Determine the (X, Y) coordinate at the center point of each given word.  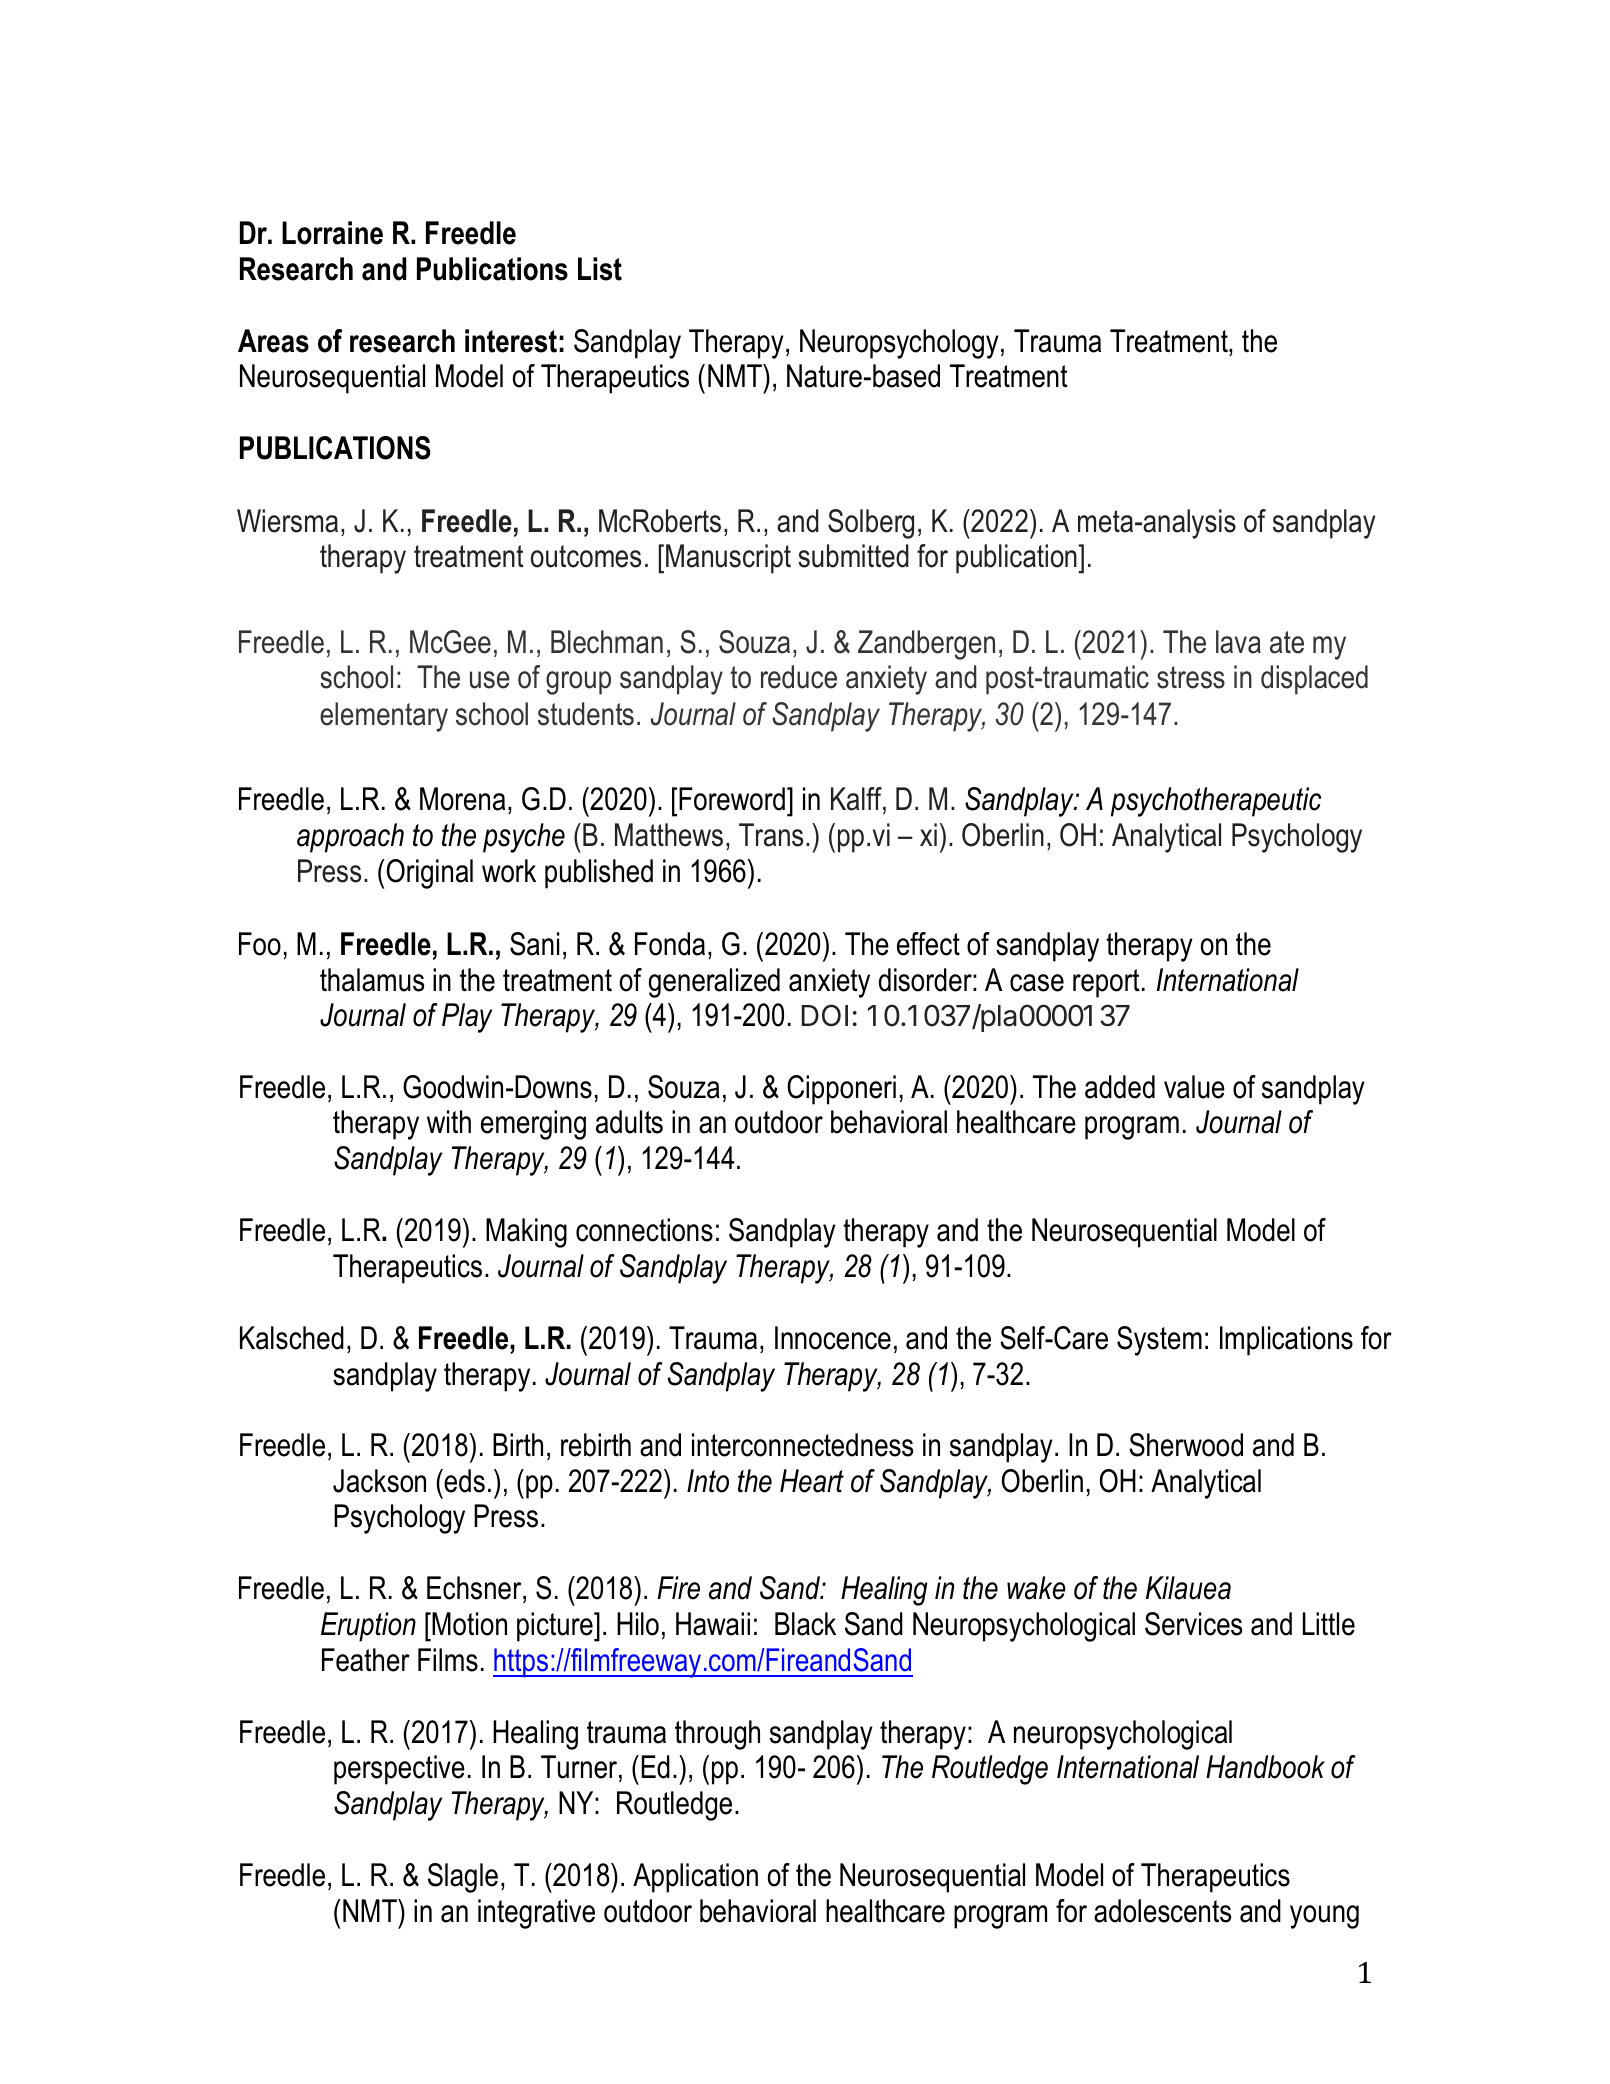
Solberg (871, 524)
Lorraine (332, 233)
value (1194, 1087)
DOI (825, 1015)
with (449, 1121)
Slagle (463, 1878)
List (600, 269)
